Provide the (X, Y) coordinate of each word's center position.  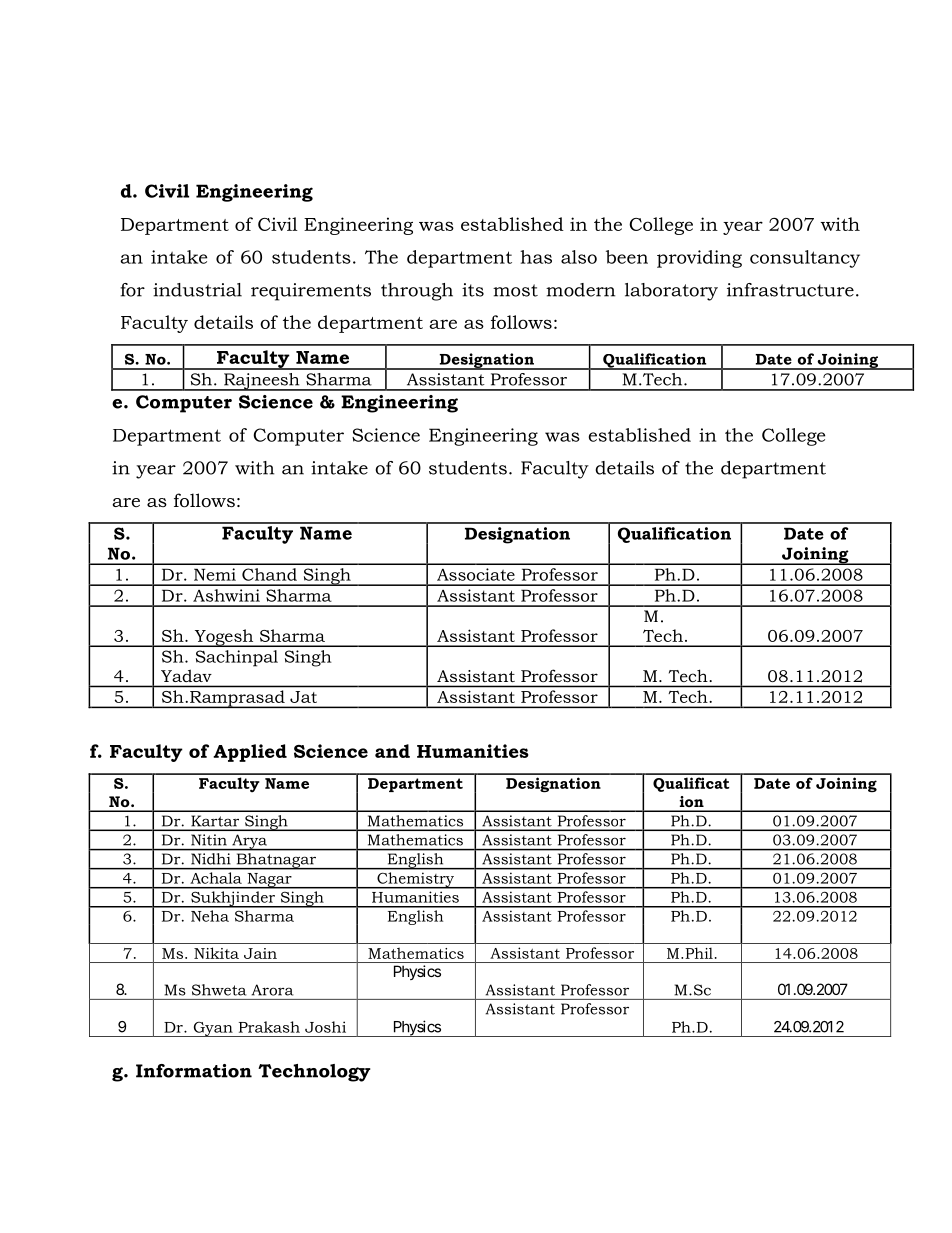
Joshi (325, 1027)
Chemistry (415, 880)
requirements (311, 292)
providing (699, 259)
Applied (250, 753)
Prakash (269, 1027)
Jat (303, 697)
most (515, 290)
